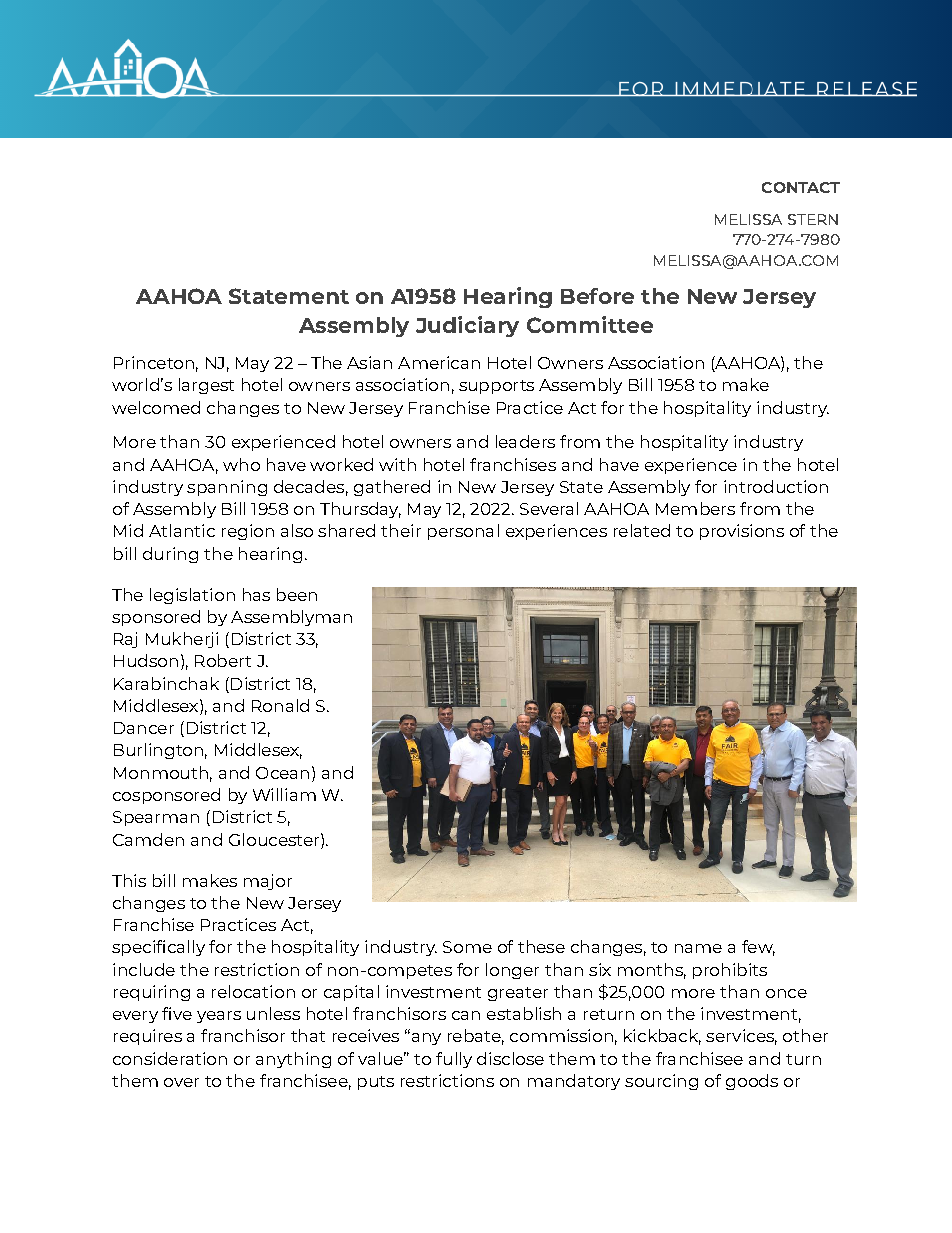 Image resolution: width=952 pixels, height=1233 pixels. What do you see at coordinates (170, 1058) in the screenshot?
I see `consideration` at bounding box center [170, 1058].
